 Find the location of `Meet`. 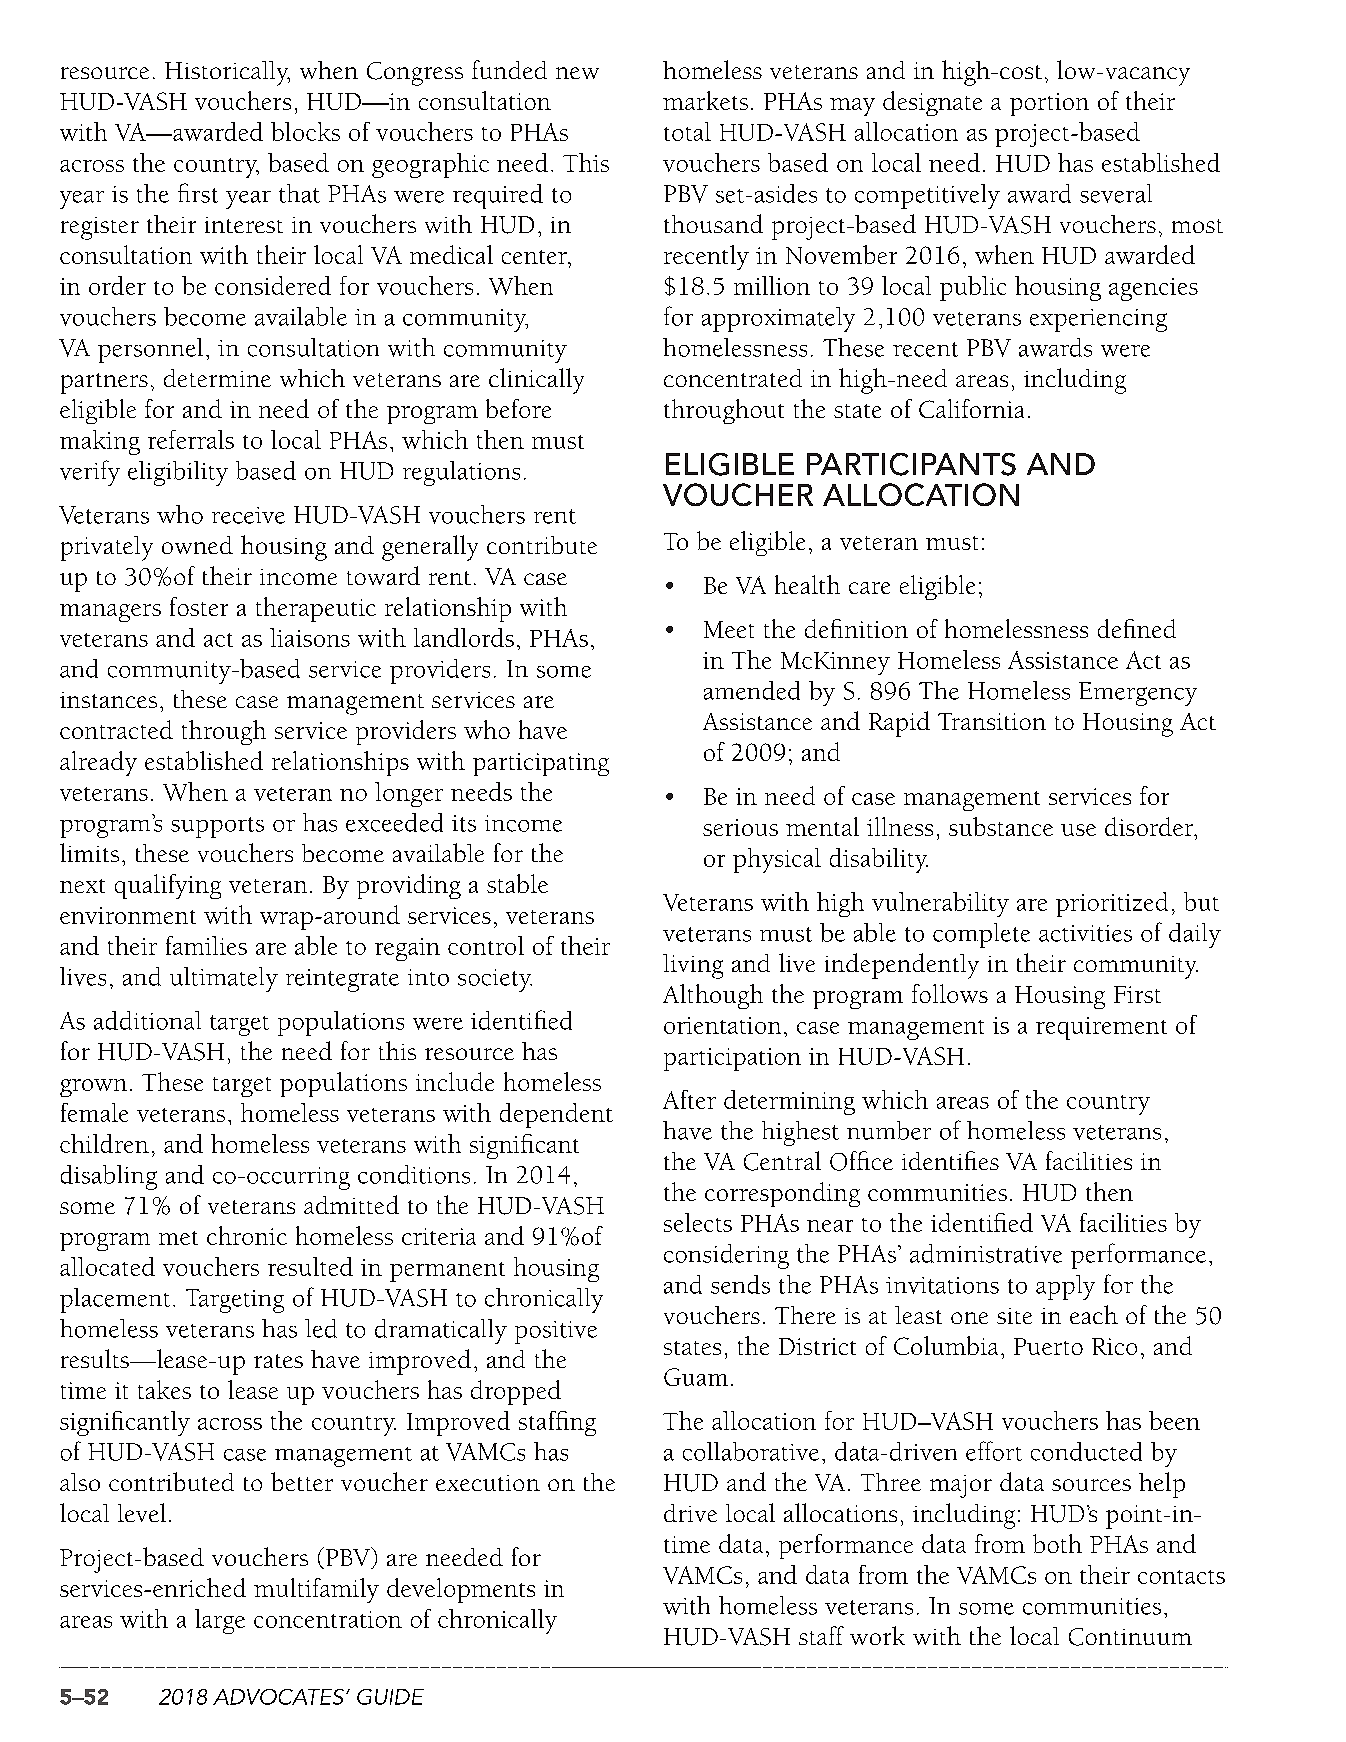

Meet is located at coordinates (729, 629).
